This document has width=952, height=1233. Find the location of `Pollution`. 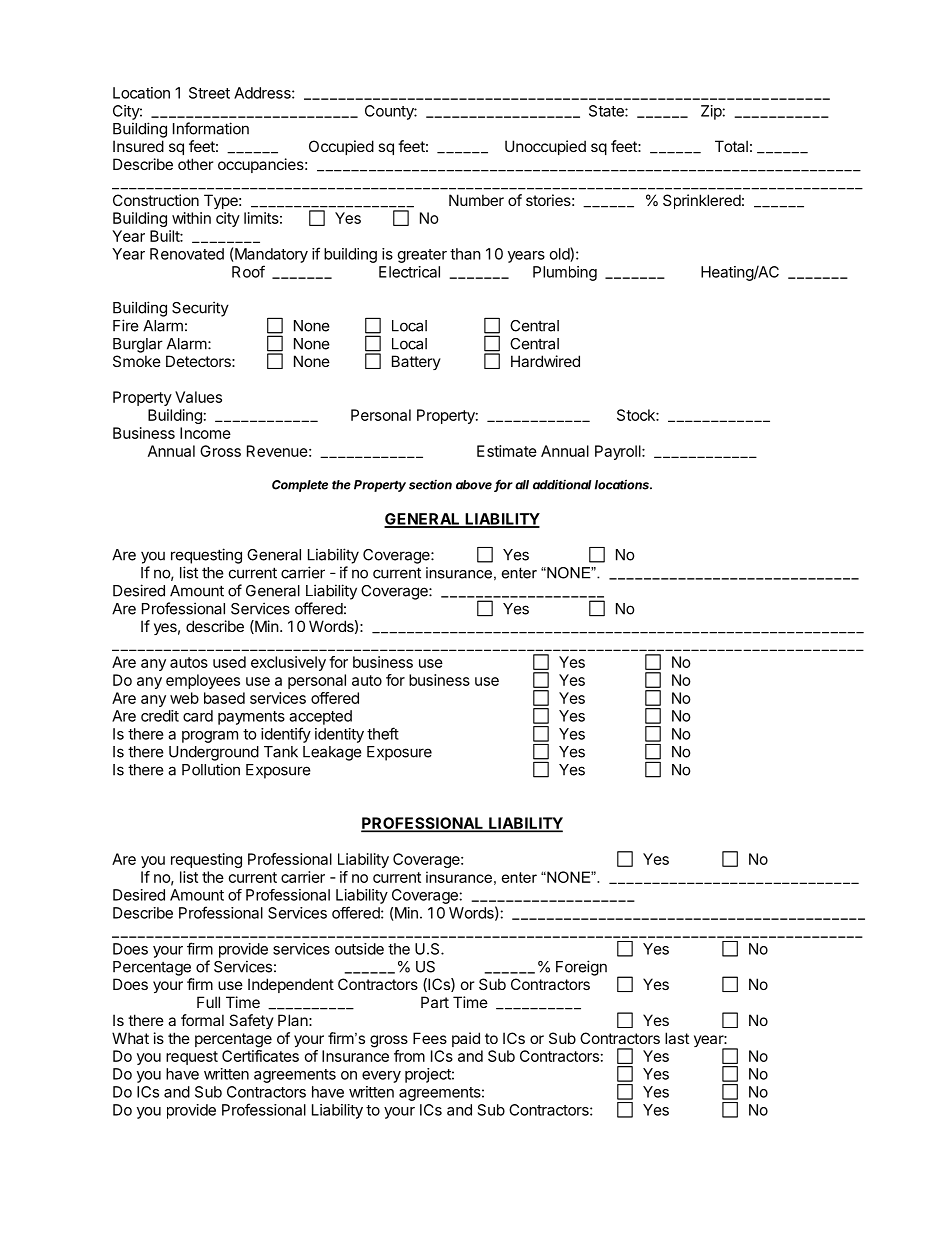

Pollution is located at coordinates (211, 769).
